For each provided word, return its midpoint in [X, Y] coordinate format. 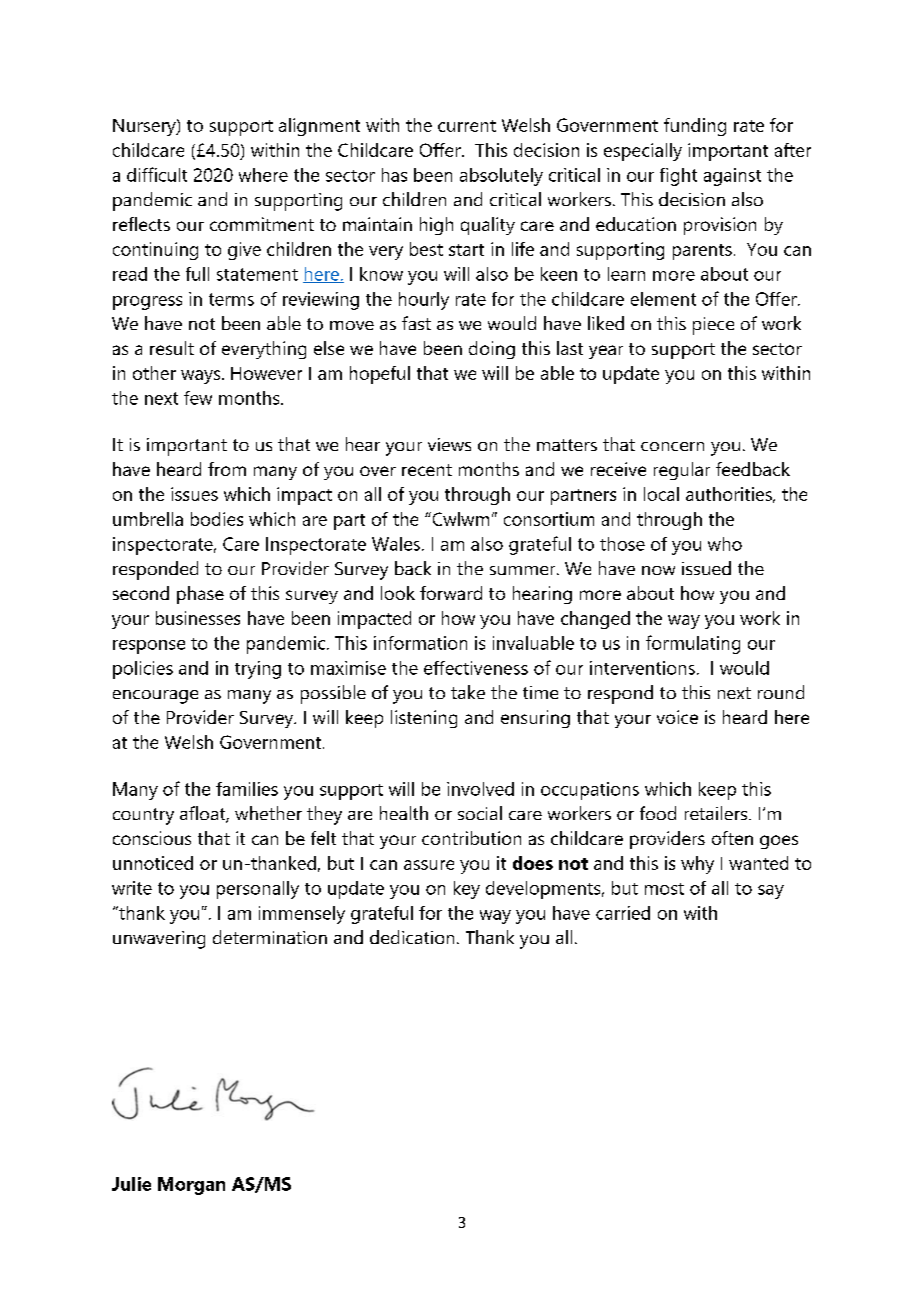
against [732, 177]
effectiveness [476, 668]
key [467, 890]
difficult [157, 174]
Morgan [191, 1186]
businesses [198, 618]
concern [672, 446]
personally [258, 890]
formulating [693, 644]
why [697, 865]
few [198, 398]
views [449, 444]
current [467, 126]
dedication [412, 937]
